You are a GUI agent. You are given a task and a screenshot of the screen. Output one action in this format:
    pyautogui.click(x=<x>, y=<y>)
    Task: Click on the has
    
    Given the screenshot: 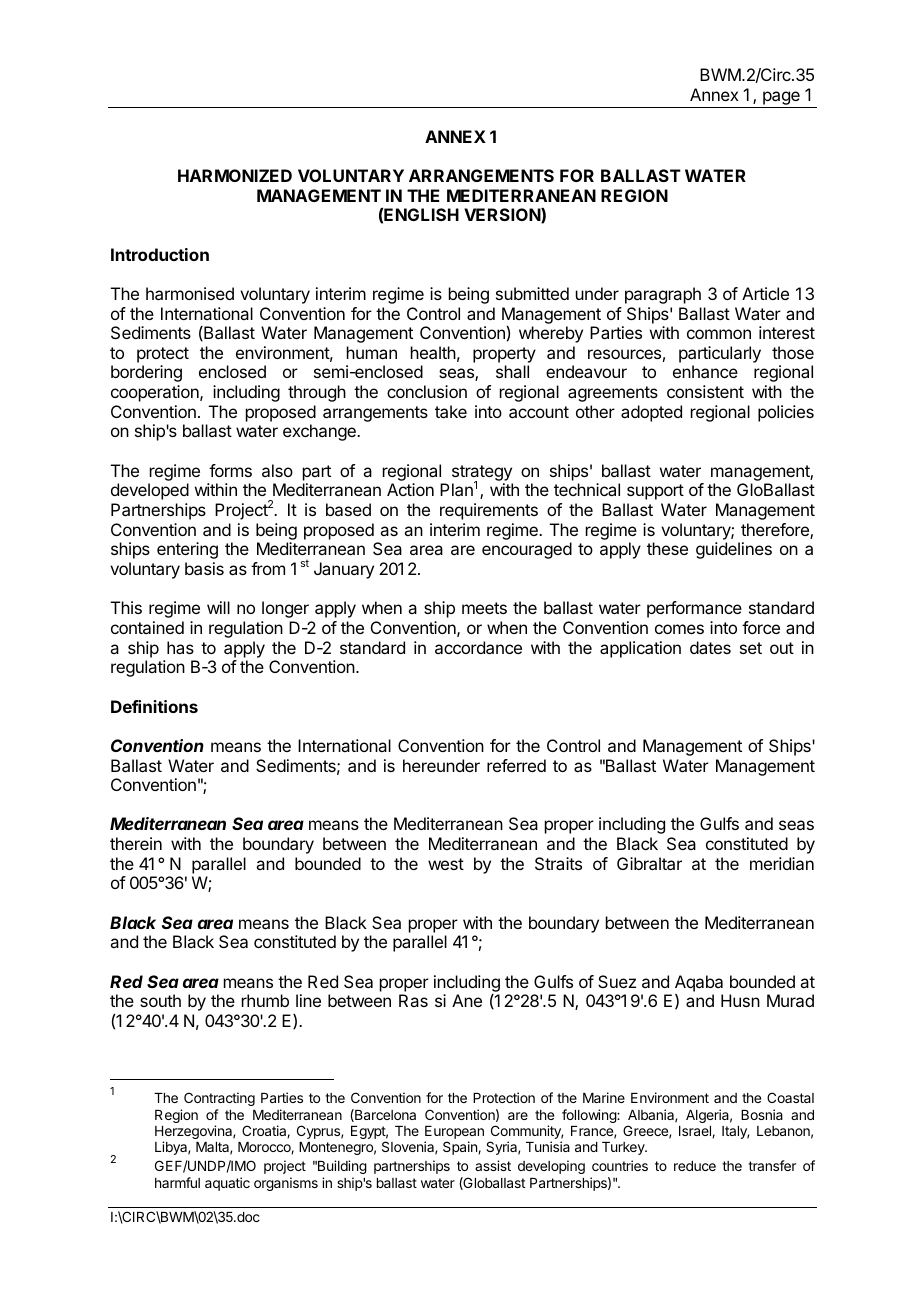 What is the action you would take?
    pyautogui.click(x=180, y=647)
